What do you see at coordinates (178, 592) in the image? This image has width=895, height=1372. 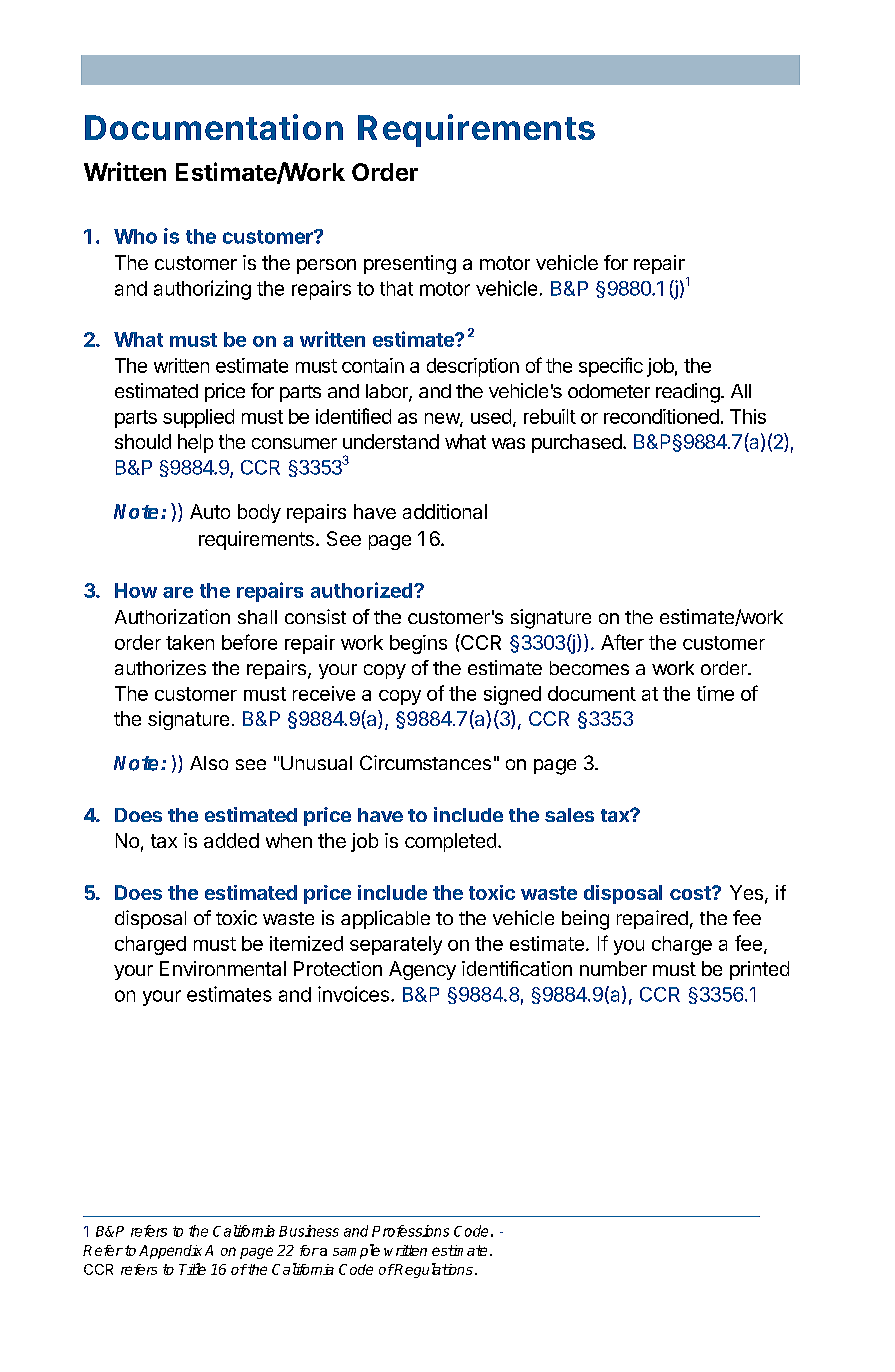 I see `are` at bounding box center [178, 592].
